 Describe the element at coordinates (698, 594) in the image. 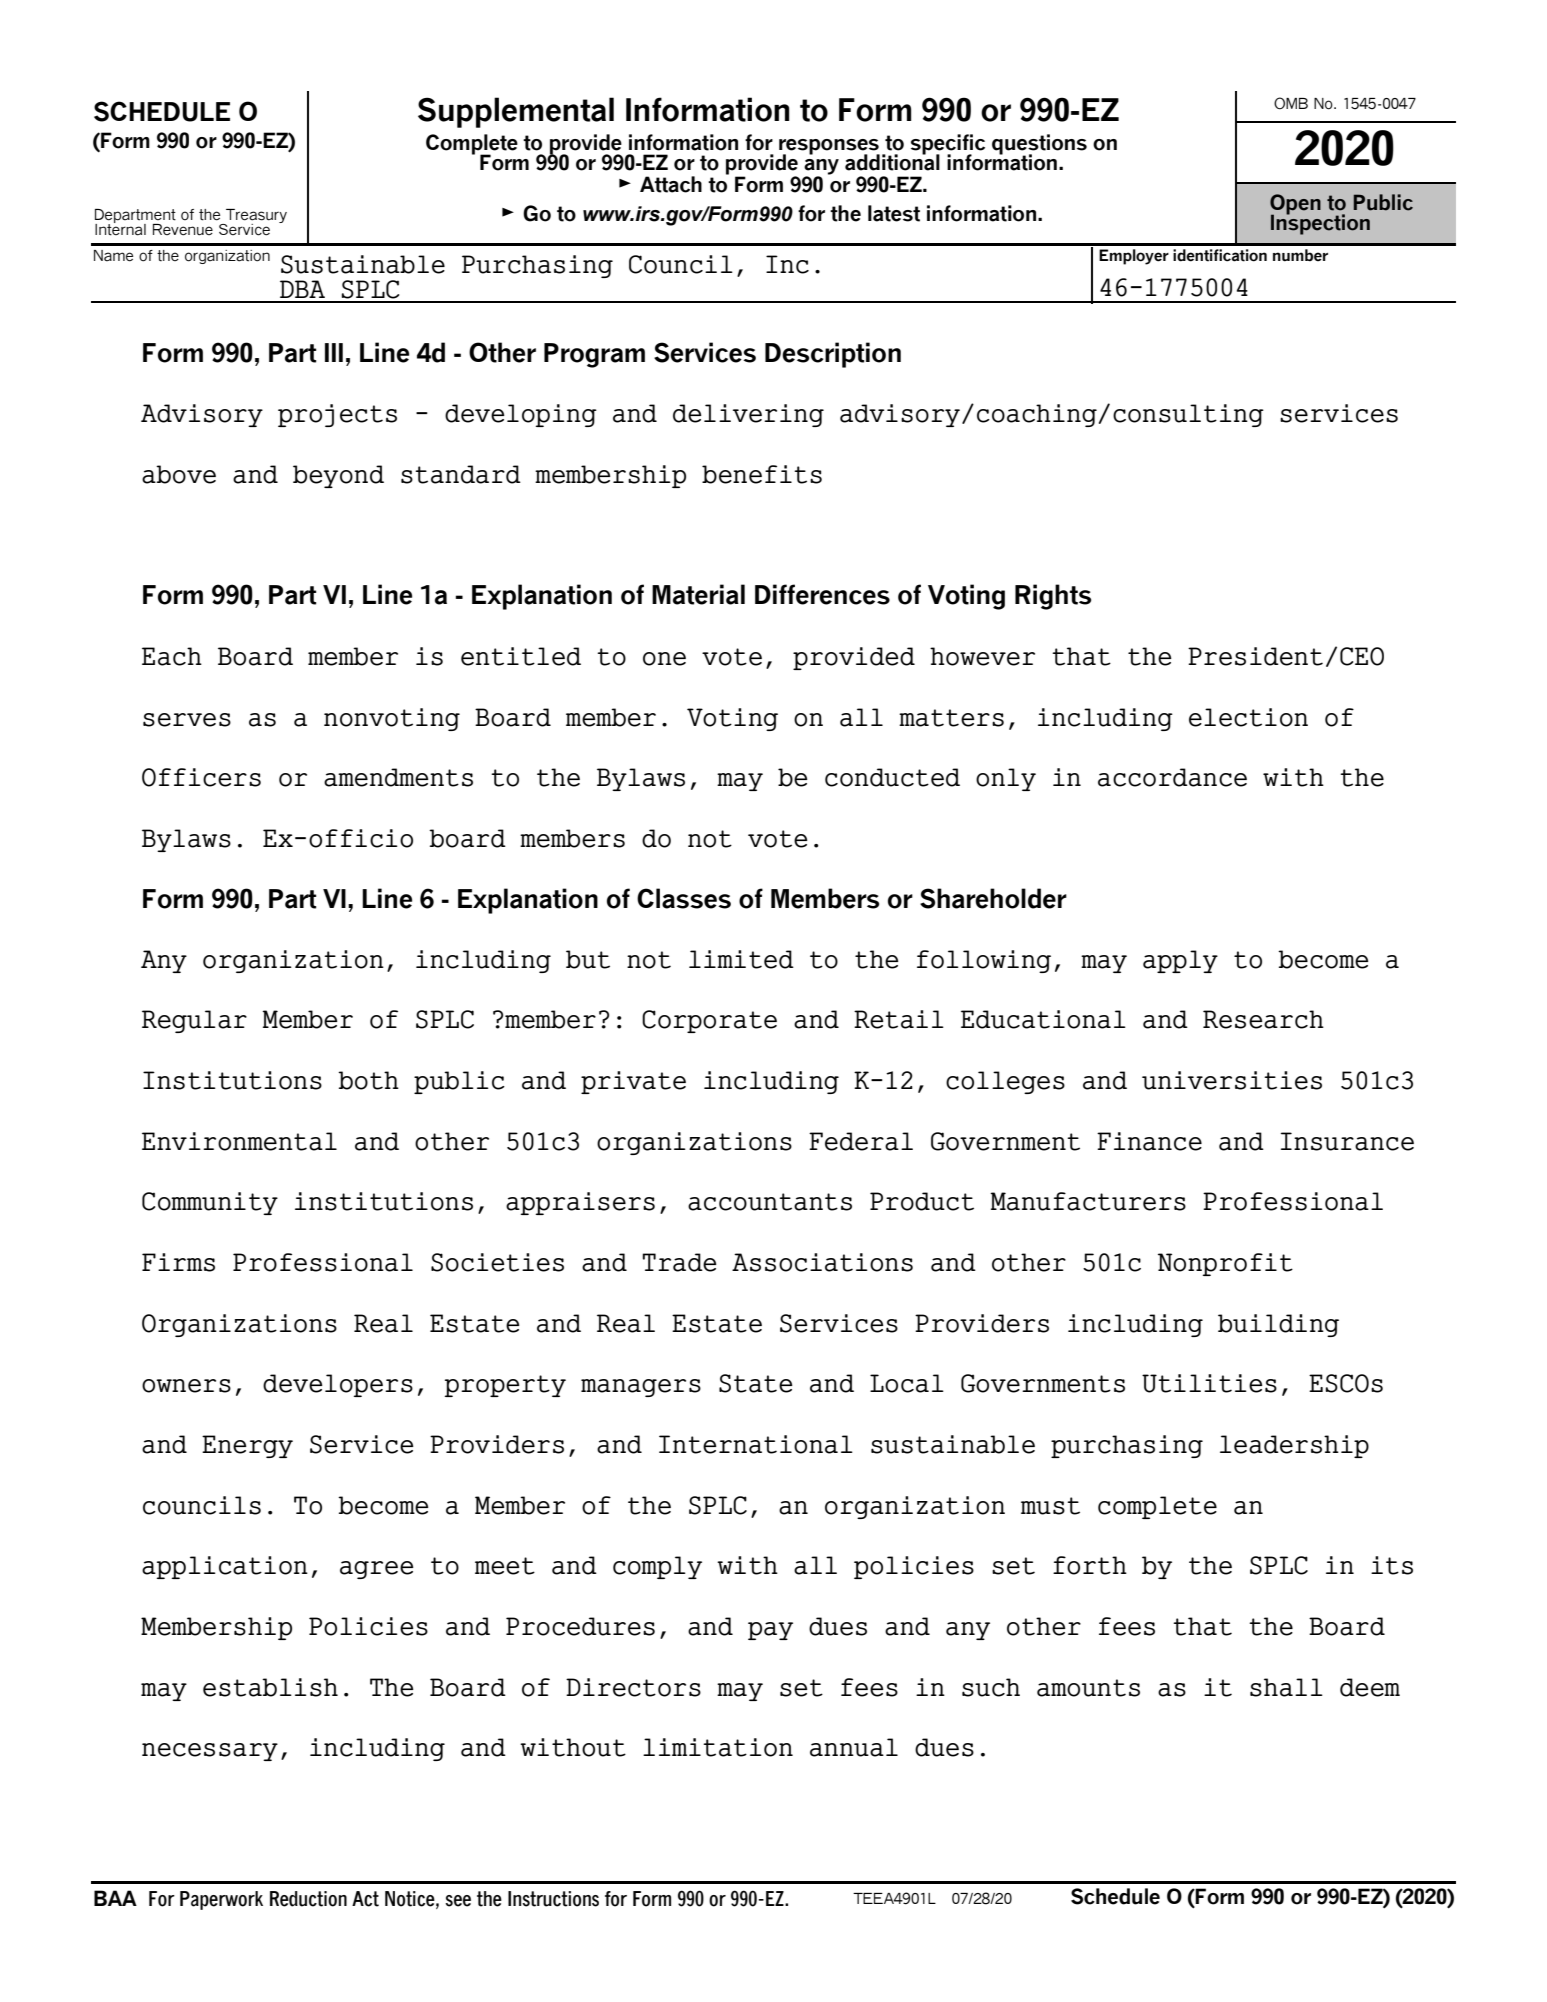

I see `Material` at that location.
